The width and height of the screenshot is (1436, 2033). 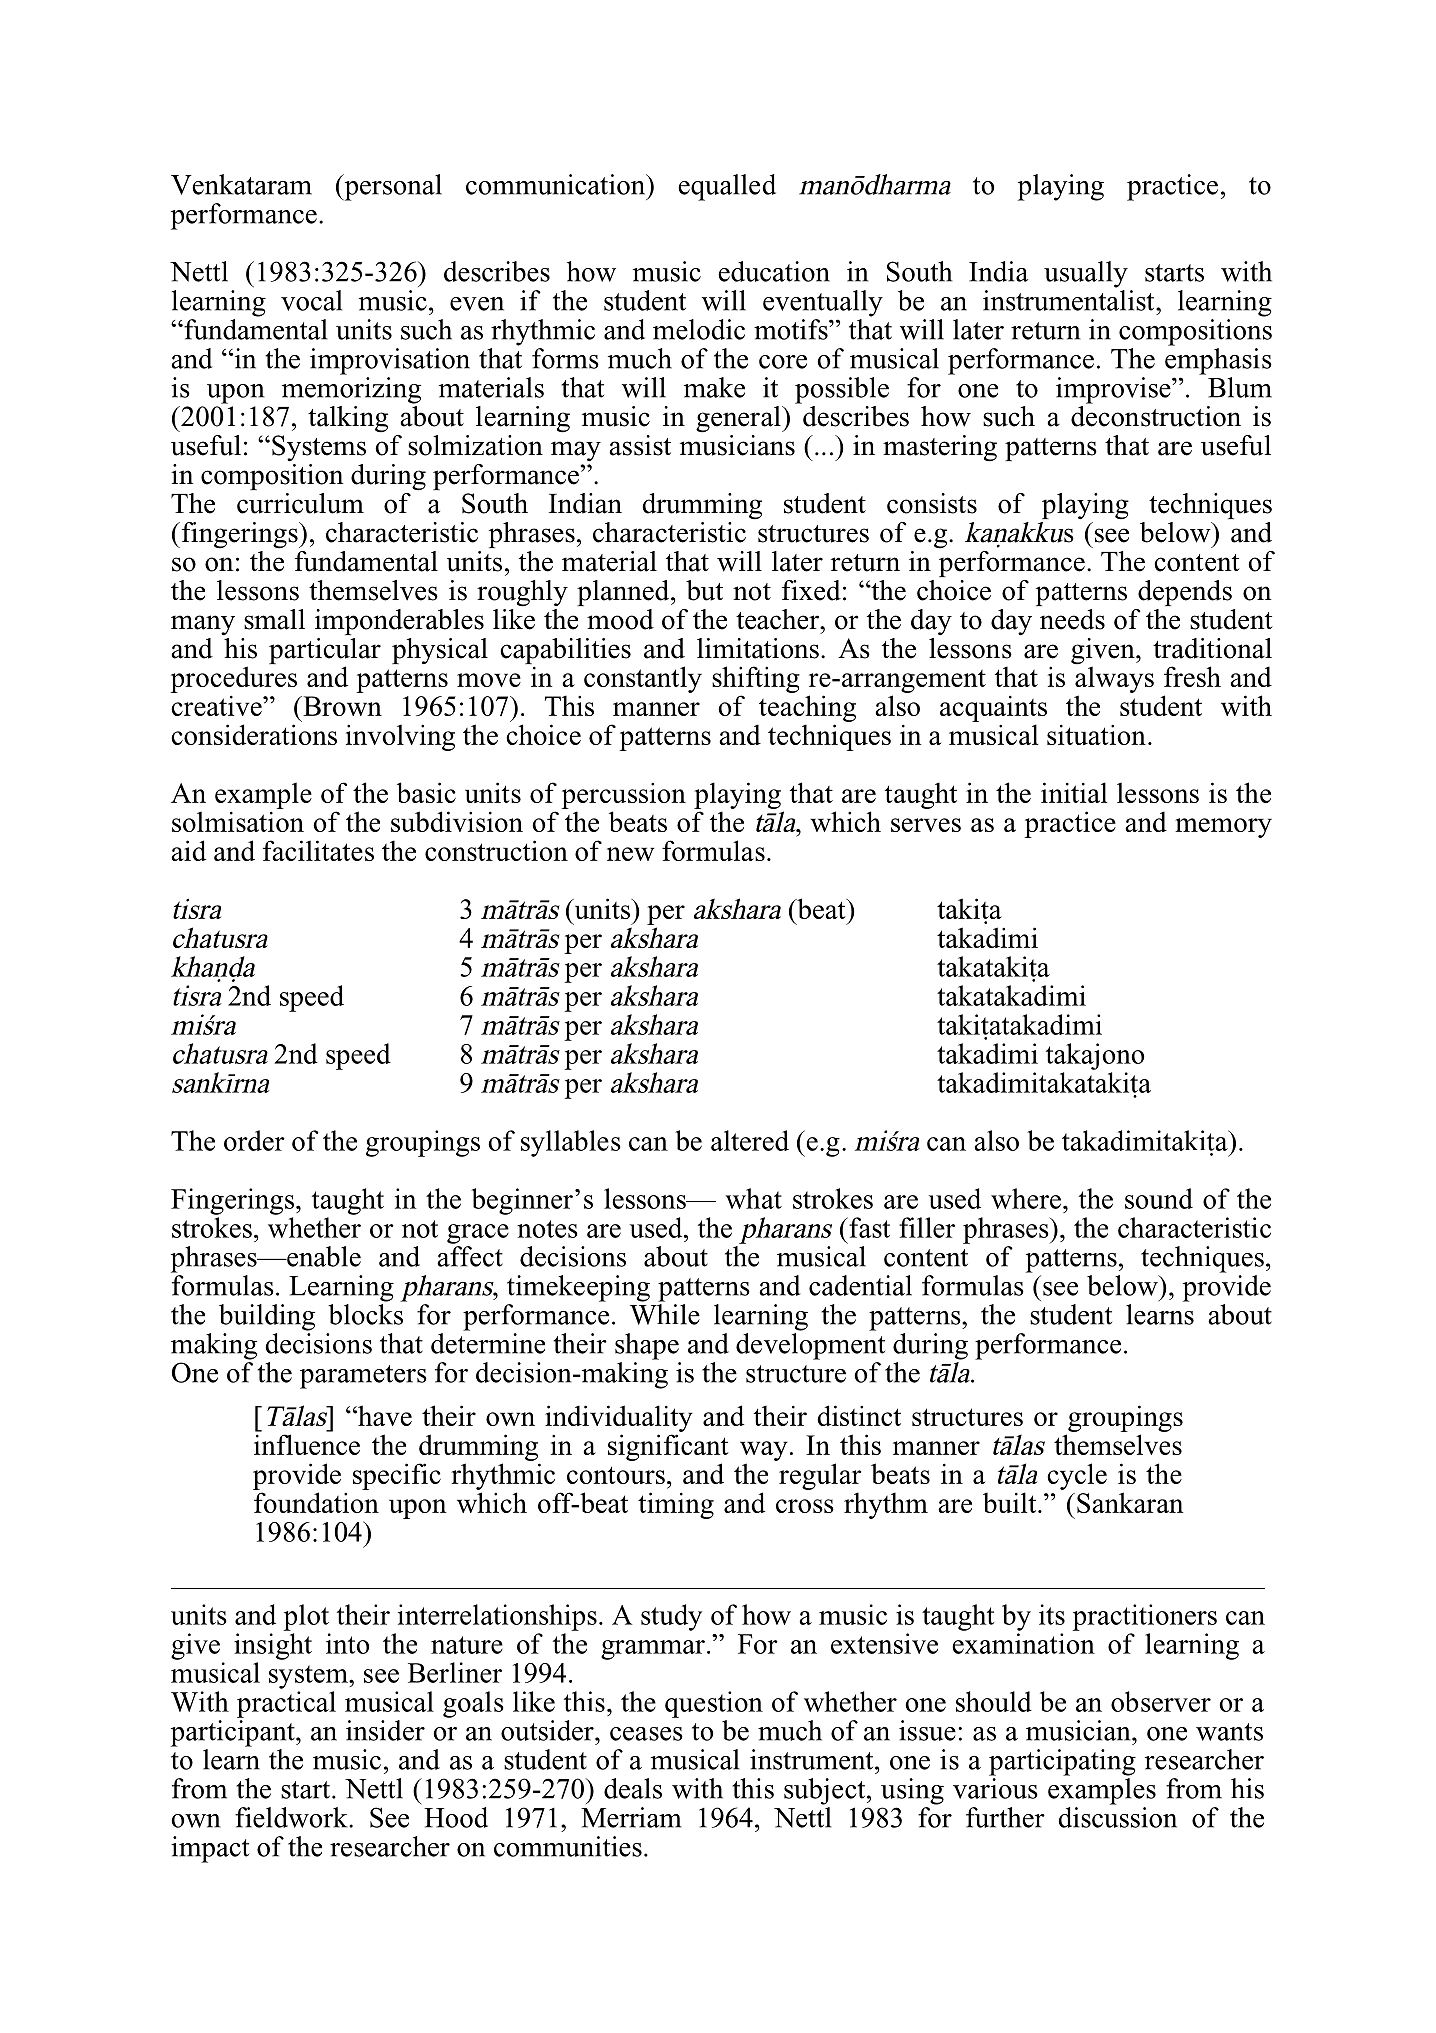 I want to click on usually, so click(x=1086, y=274).
